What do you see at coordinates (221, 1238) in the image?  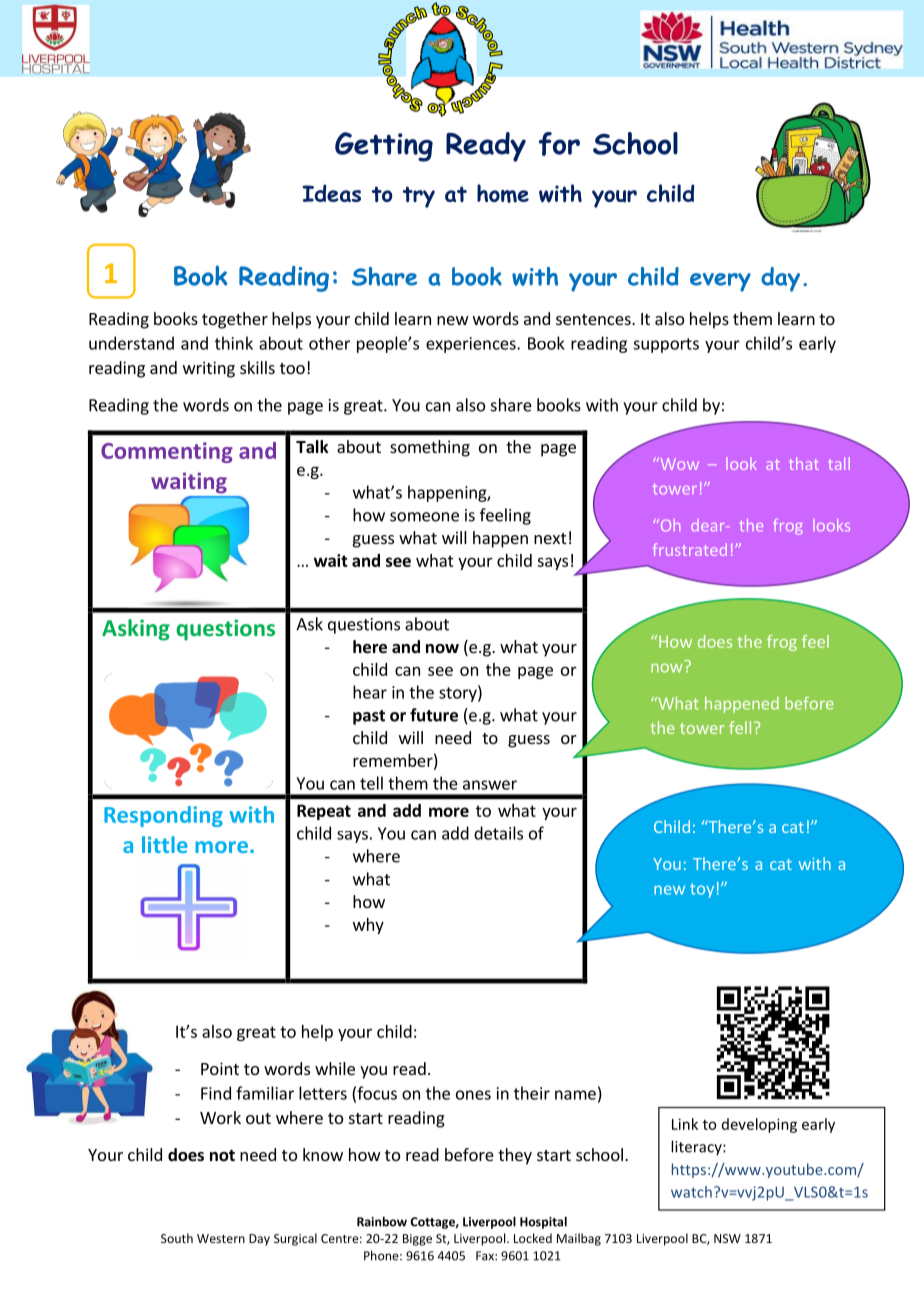 I see `Western` at bounding box center [221, 1238].
